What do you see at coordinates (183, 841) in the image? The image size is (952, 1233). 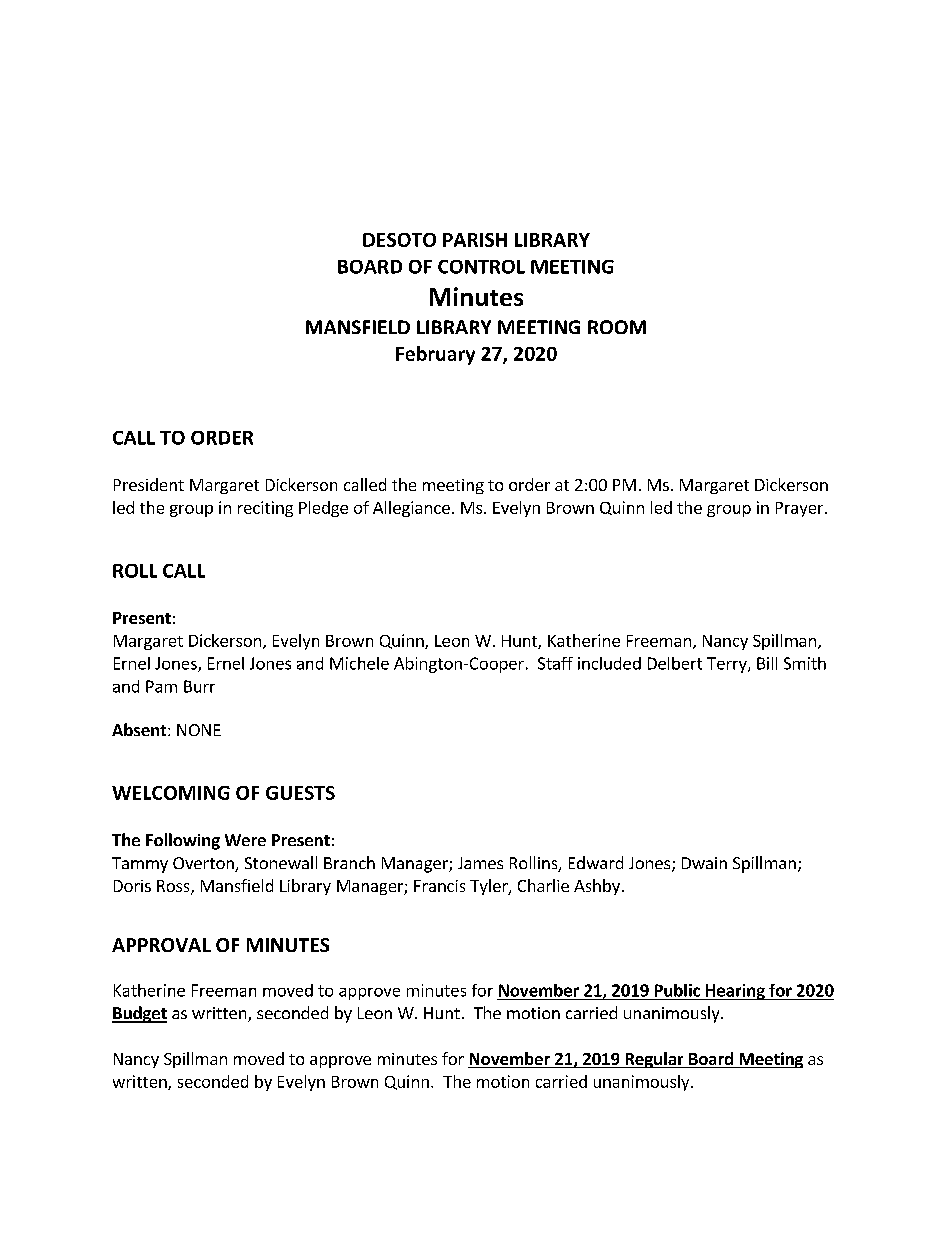 I see `Following` at bounding box center [183, 841].
